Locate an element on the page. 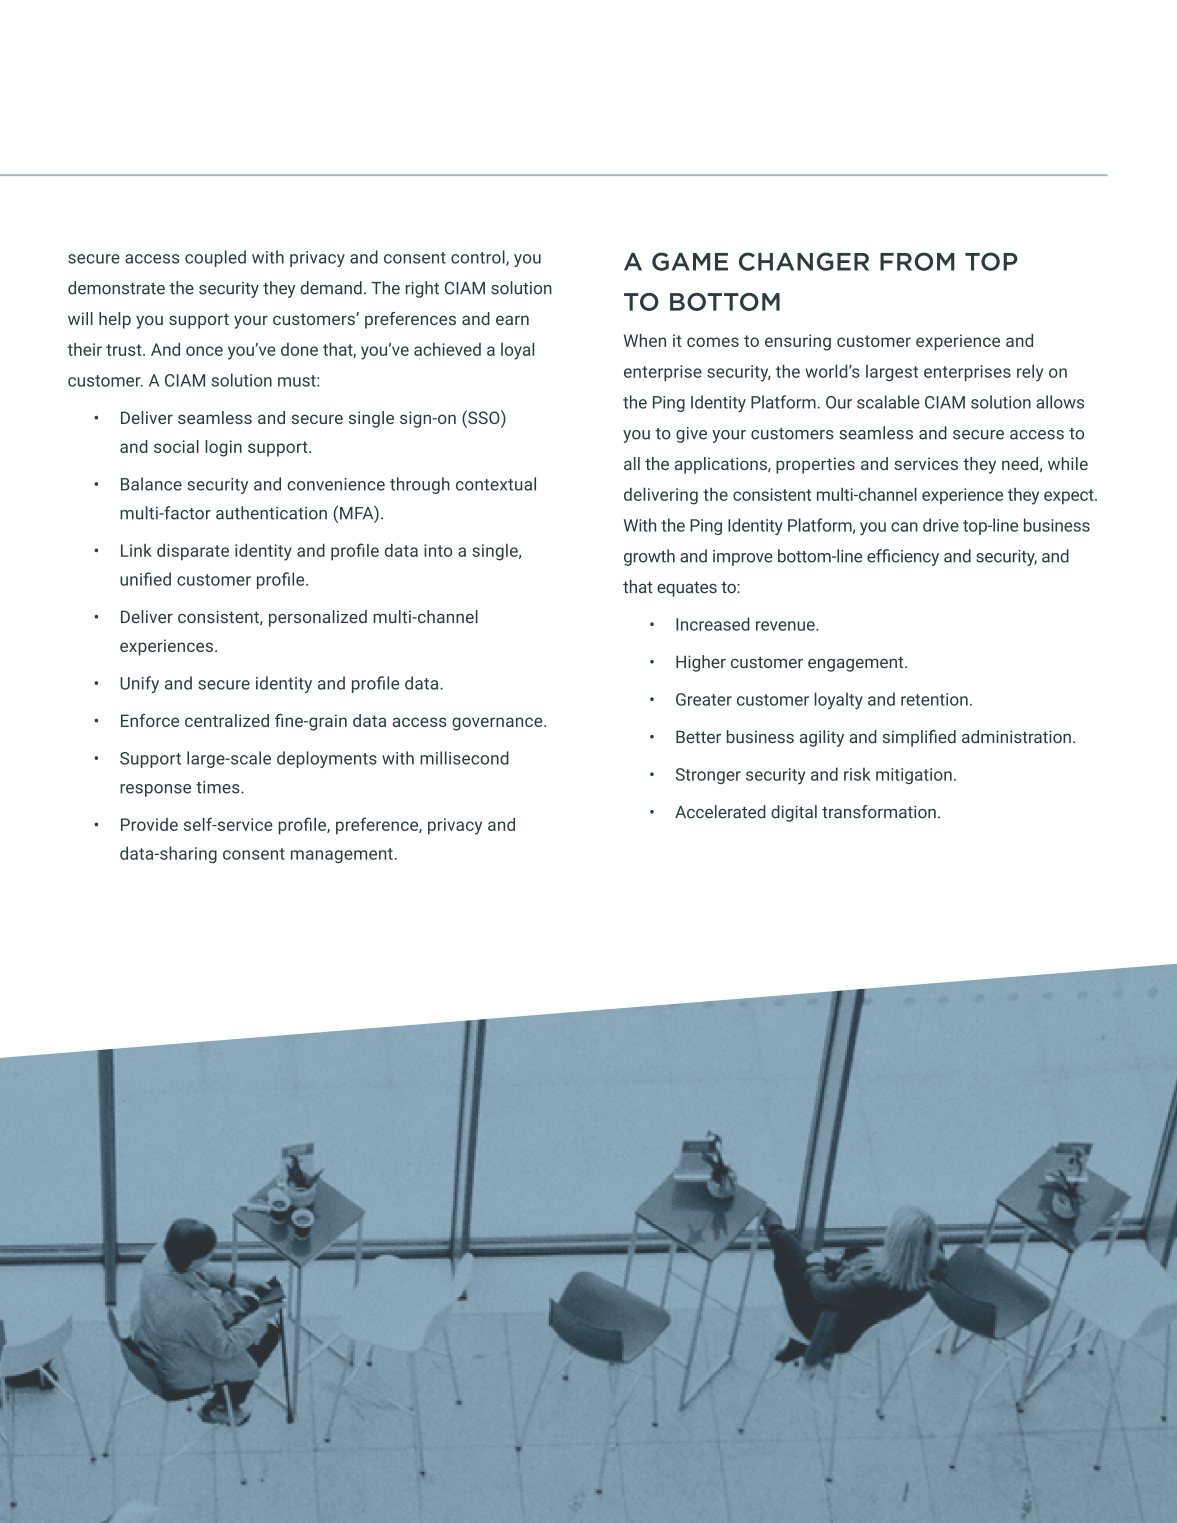 The width and height of the image is (1177, 1523). Unify is located at coordinates (139, 684).
